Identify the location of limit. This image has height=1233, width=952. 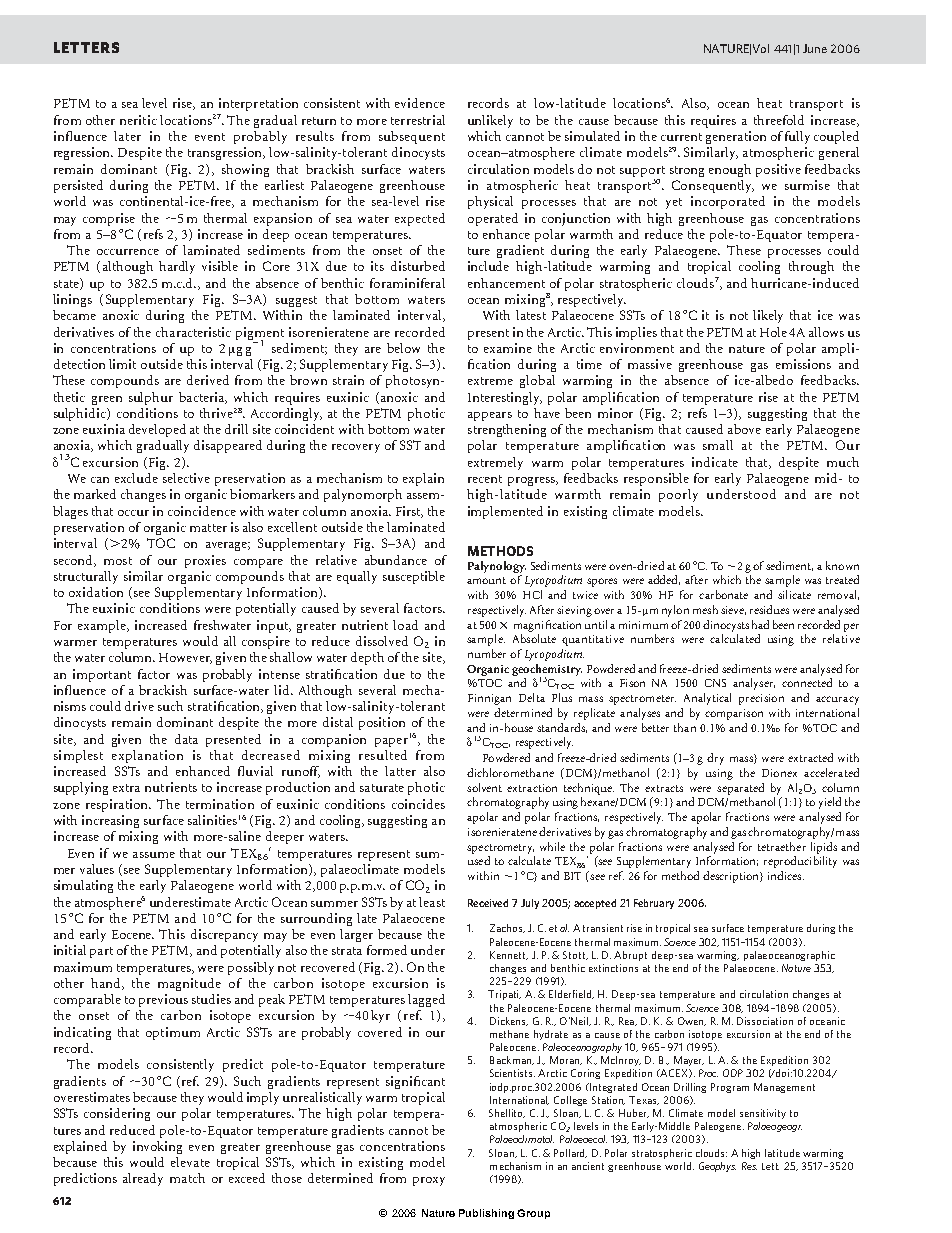
(122, 364).
